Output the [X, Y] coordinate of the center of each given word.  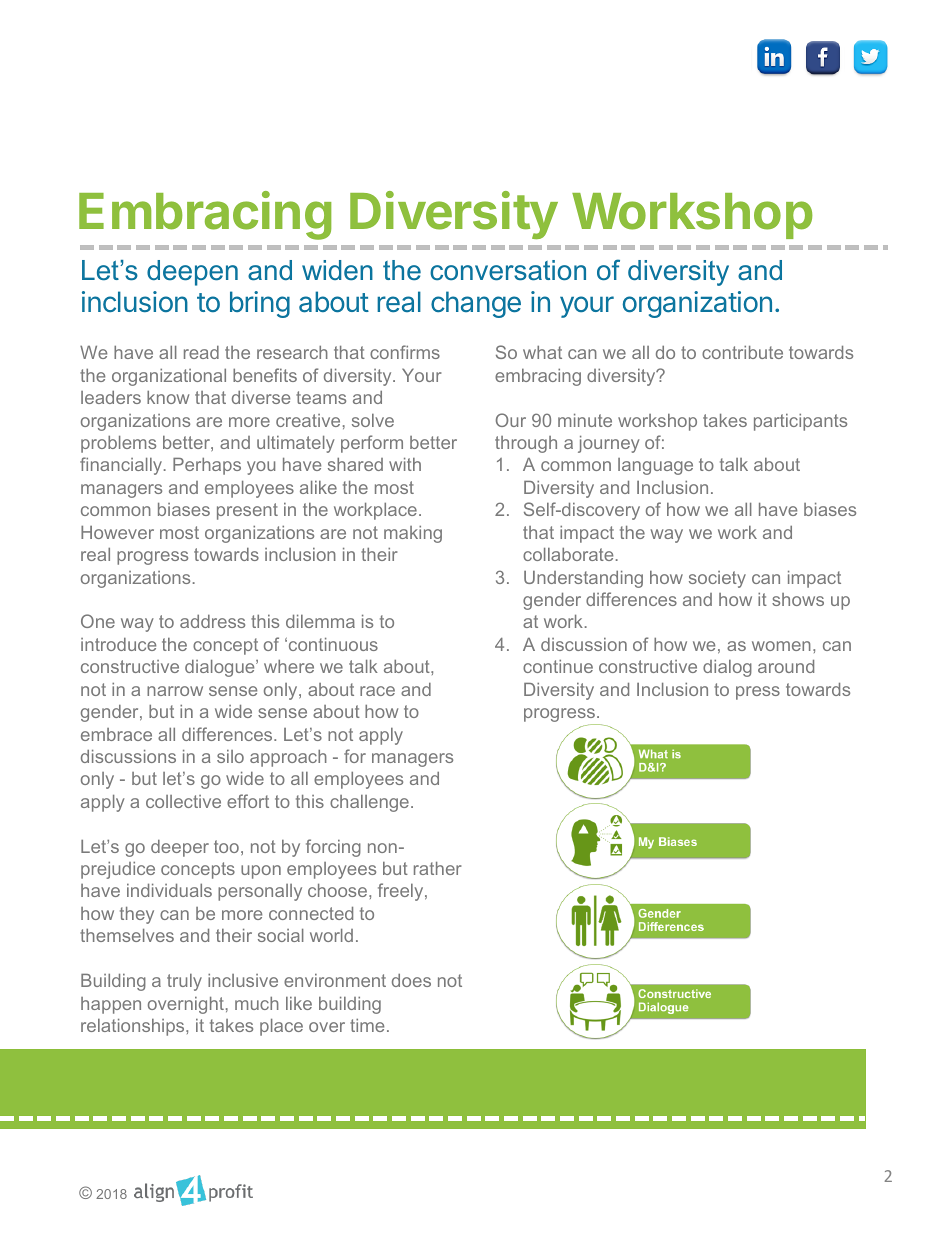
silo [230, 756]
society [717, 579]
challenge [369, 803]
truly [184, 982]
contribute [742, 352]
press [758, 693]
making [413, 534]
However [117, 532]
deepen [192, 273]
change [476, 304]
